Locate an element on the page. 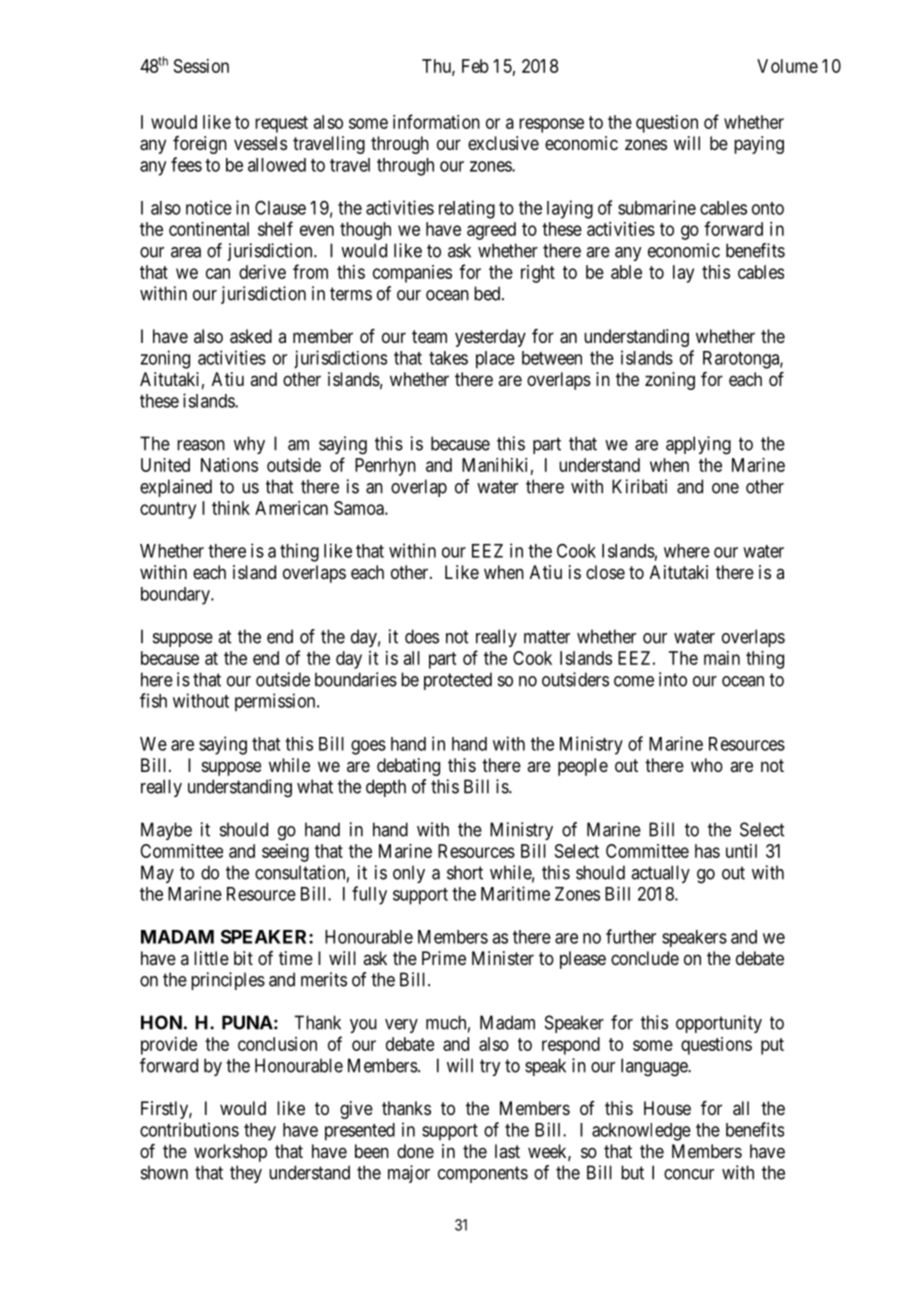  main is located at coordinates (722, 658).
